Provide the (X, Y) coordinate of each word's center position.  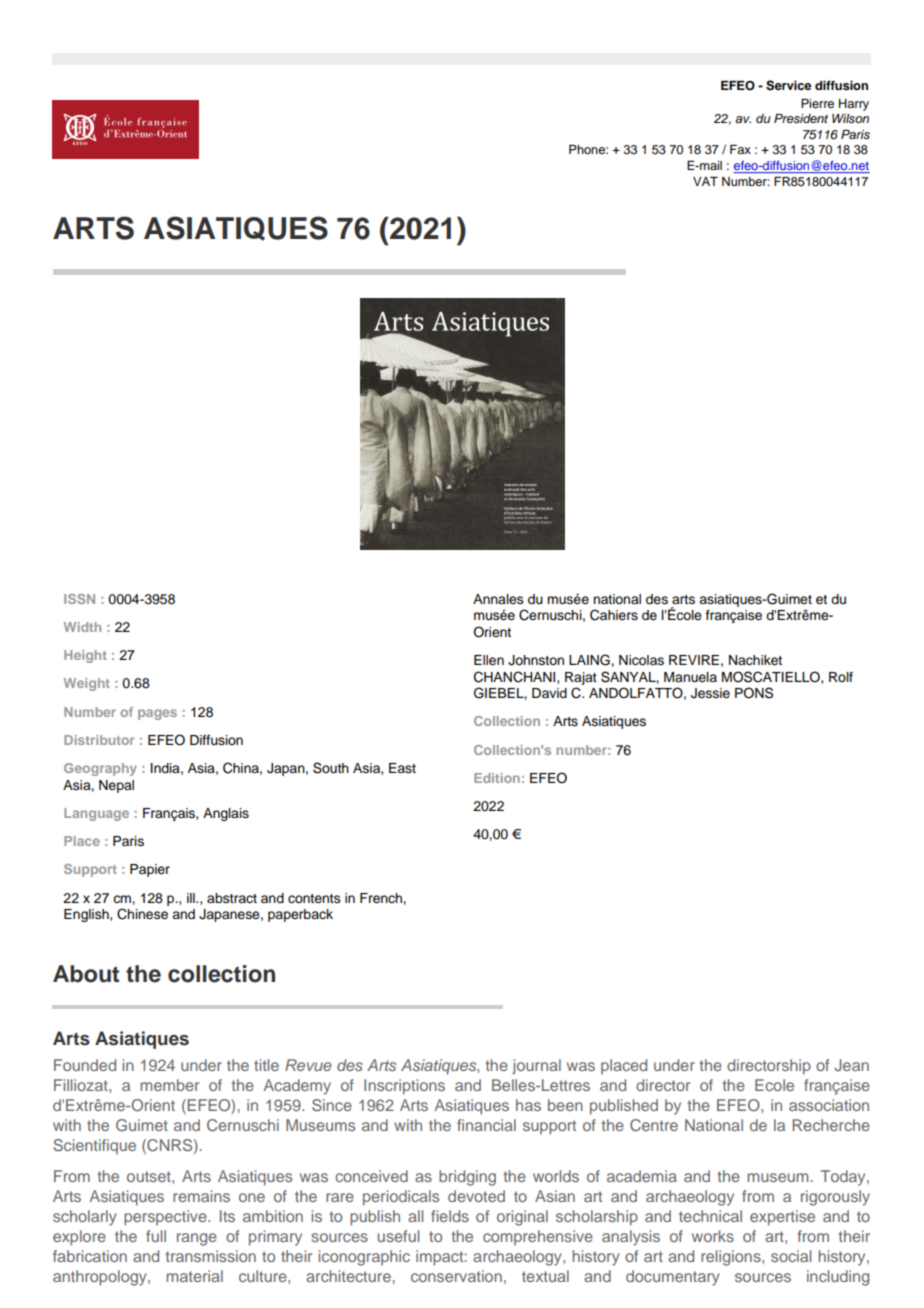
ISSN (79, 599)
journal (536, 1067)
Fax (740, 149)
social (791, 1256)
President (801, 119)
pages (157, 714)
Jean (851, 1065)
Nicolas (641, 660)
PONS (754, 693)
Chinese (142, 914)
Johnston (536, 660)
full (156, 1236)
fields (450, 1216)
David (549, 693)
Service (788, 85)
